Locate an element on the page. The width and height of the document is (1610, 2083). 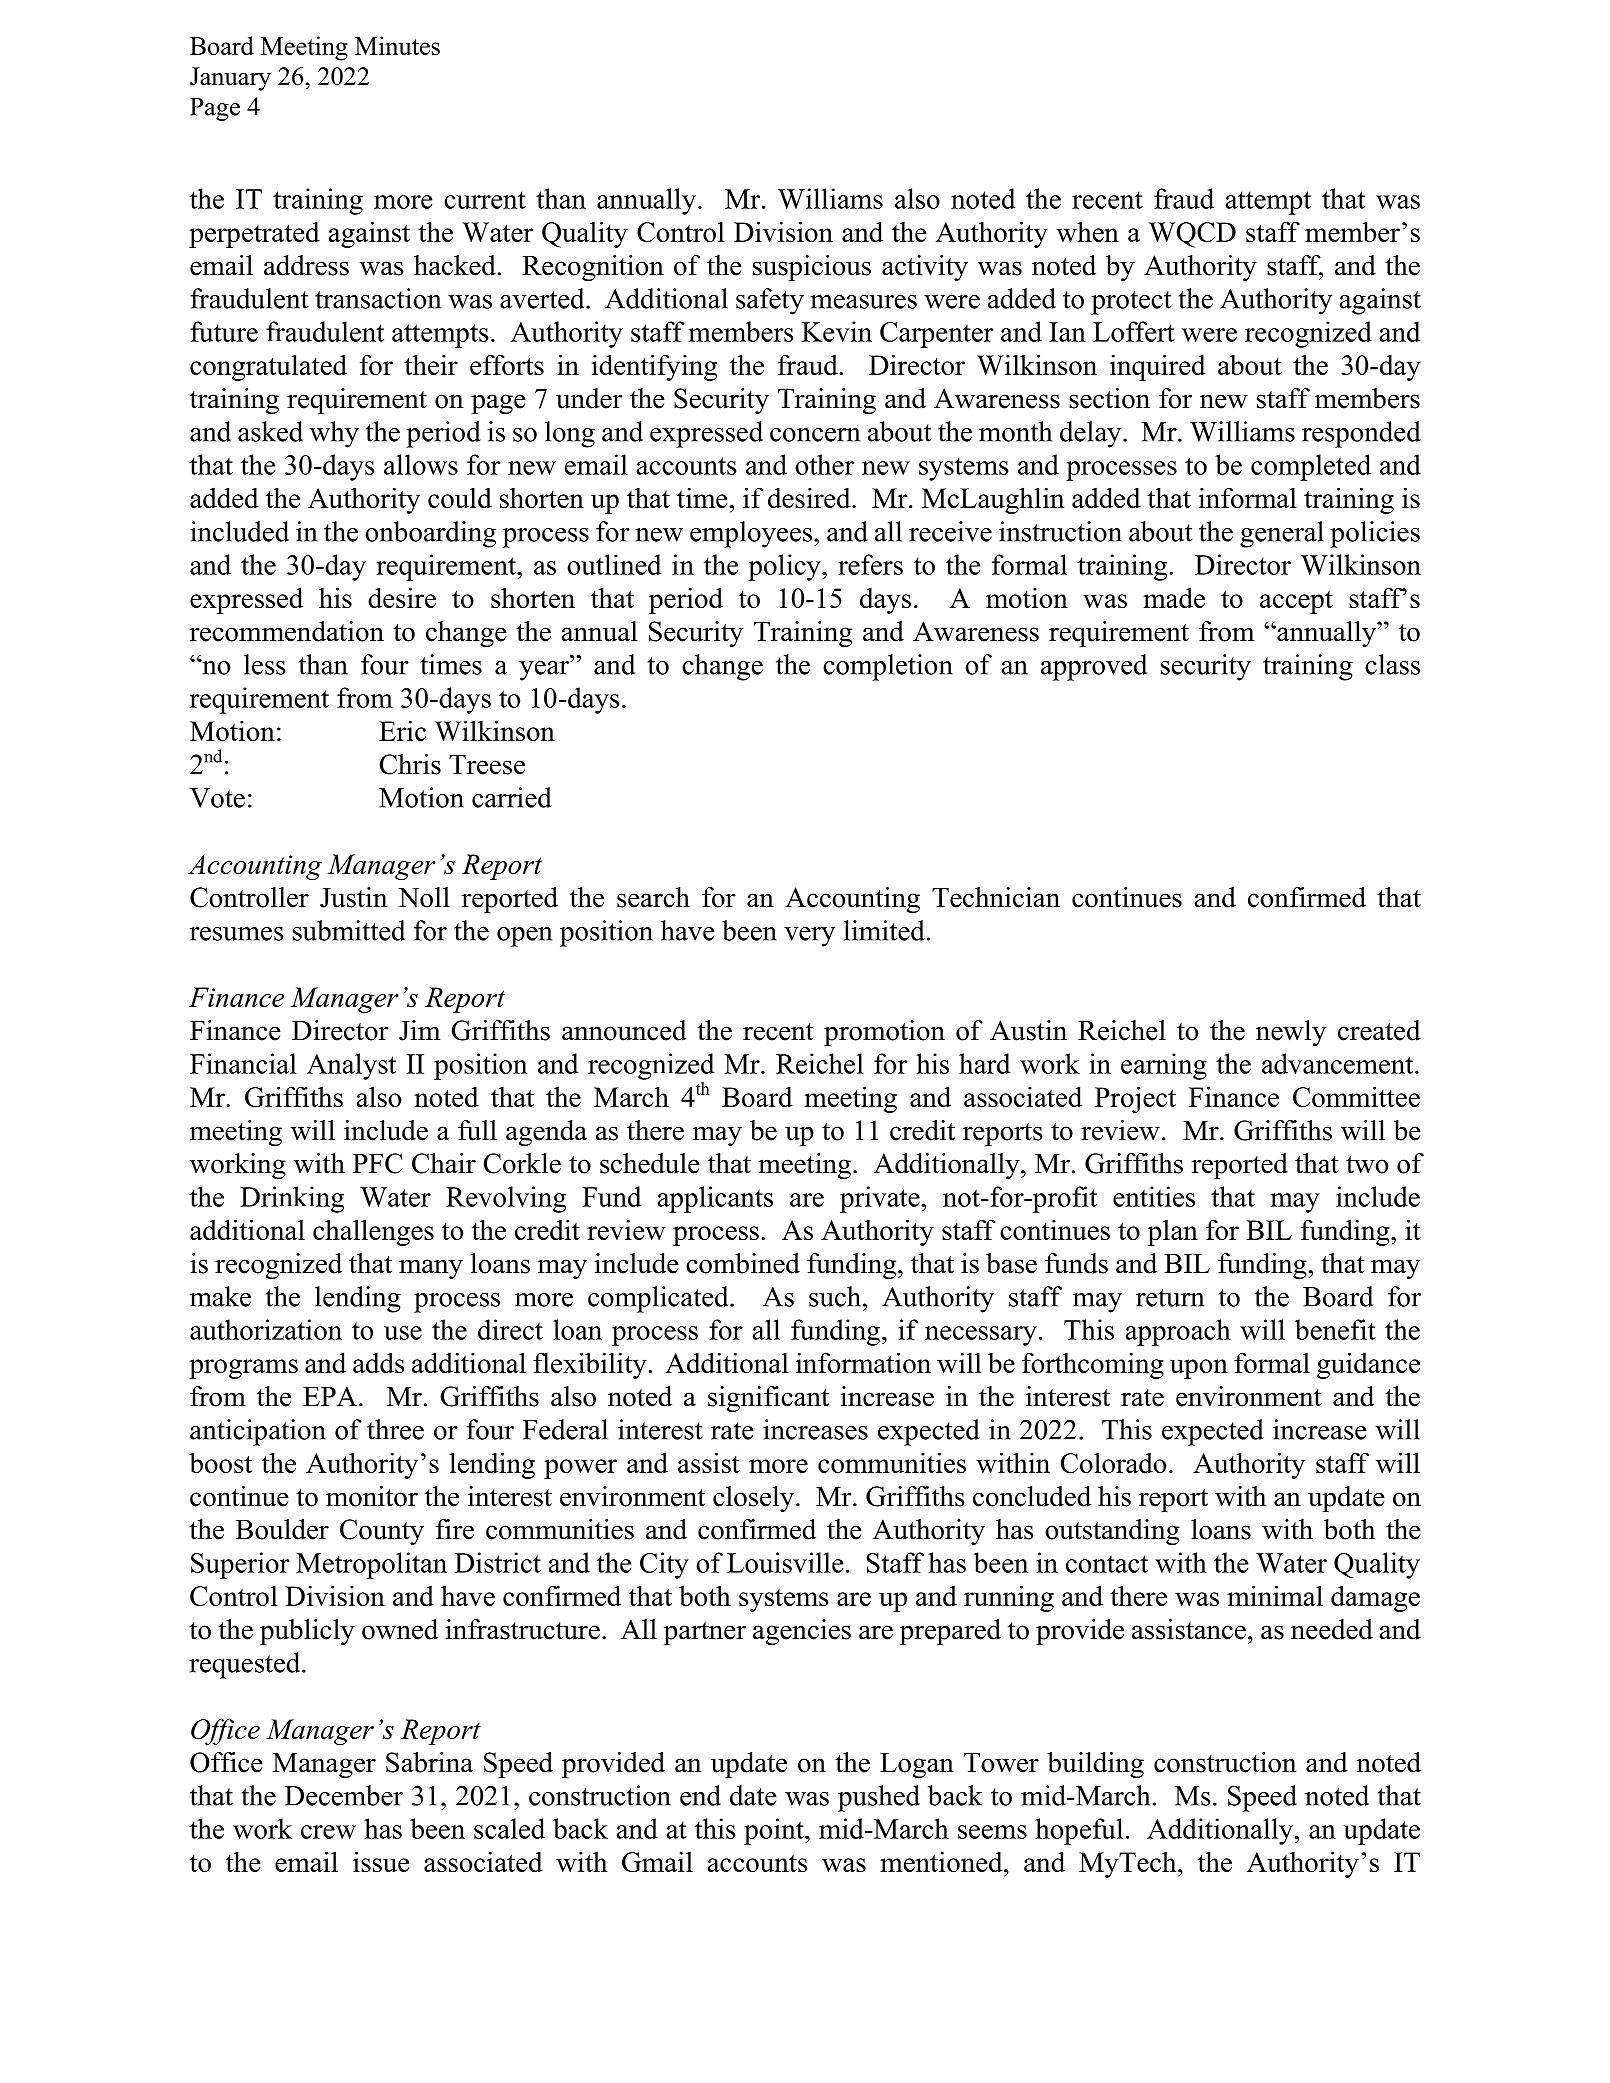
plan is located at coordinates (1173, 1233).
